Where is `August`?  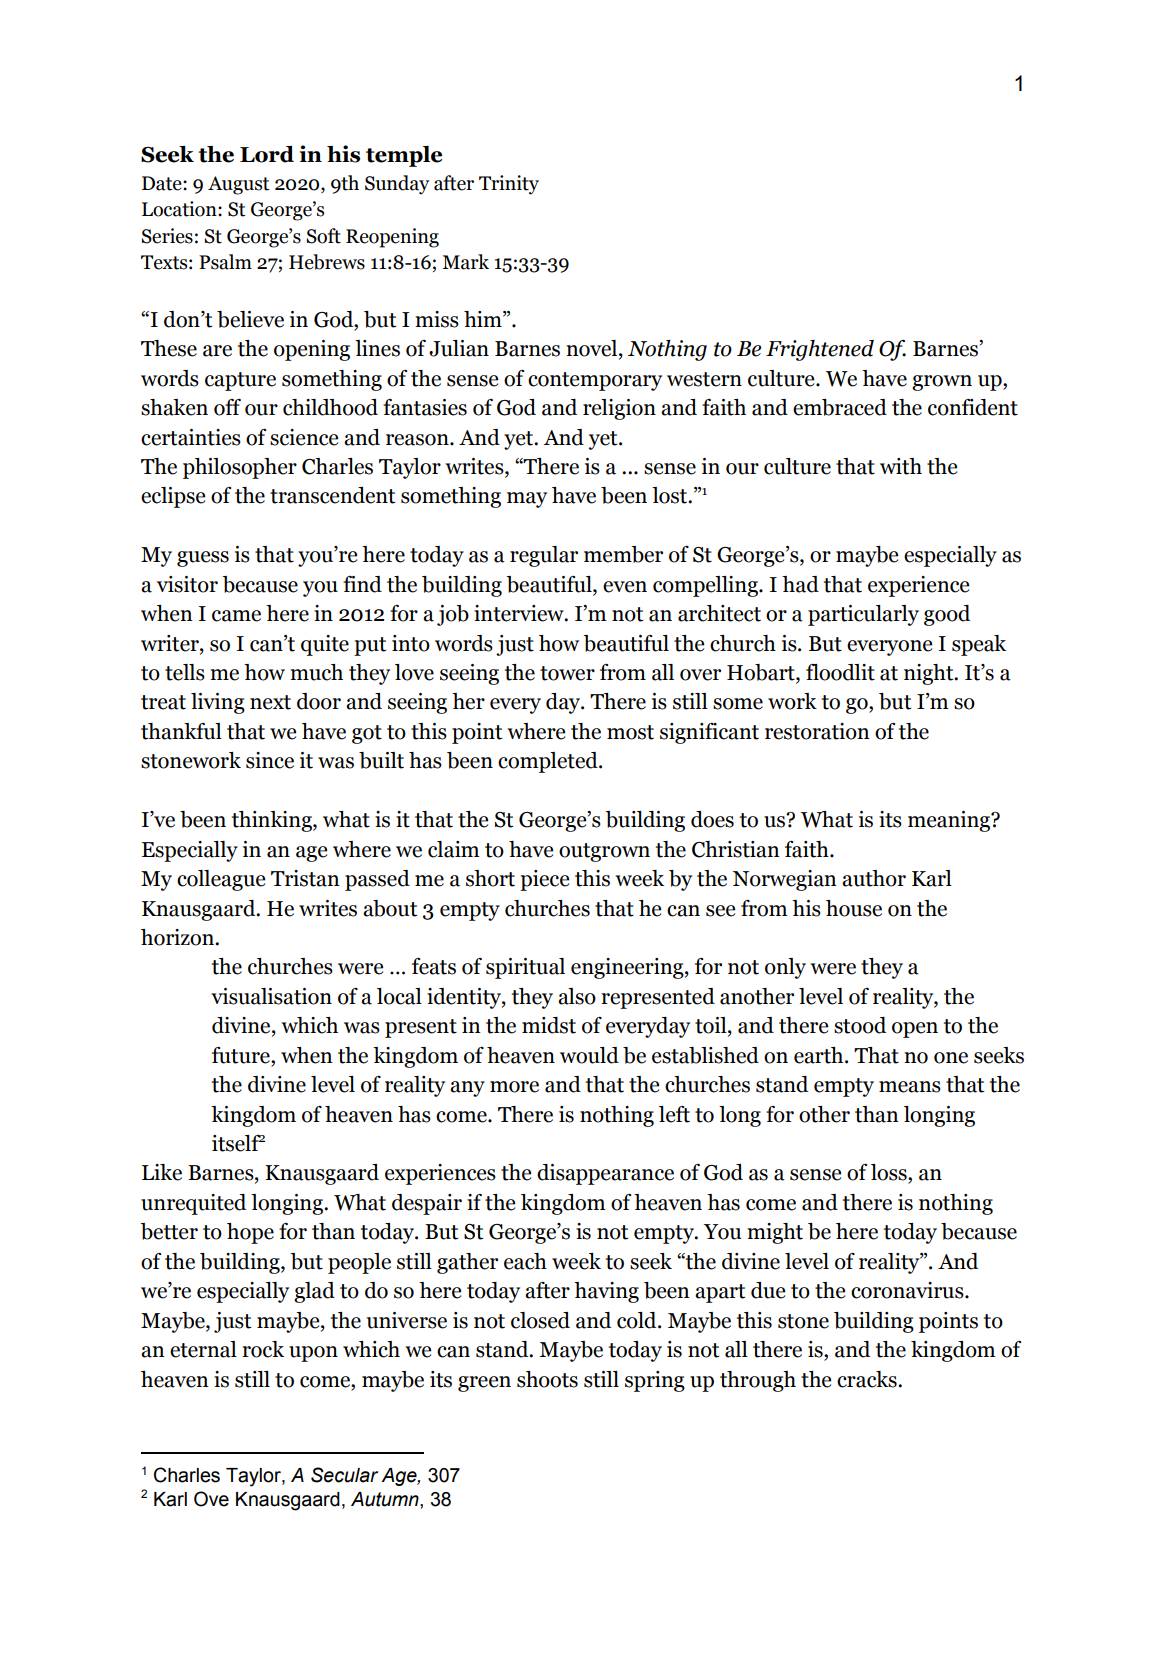 August is located at coordinates (239, 185).
